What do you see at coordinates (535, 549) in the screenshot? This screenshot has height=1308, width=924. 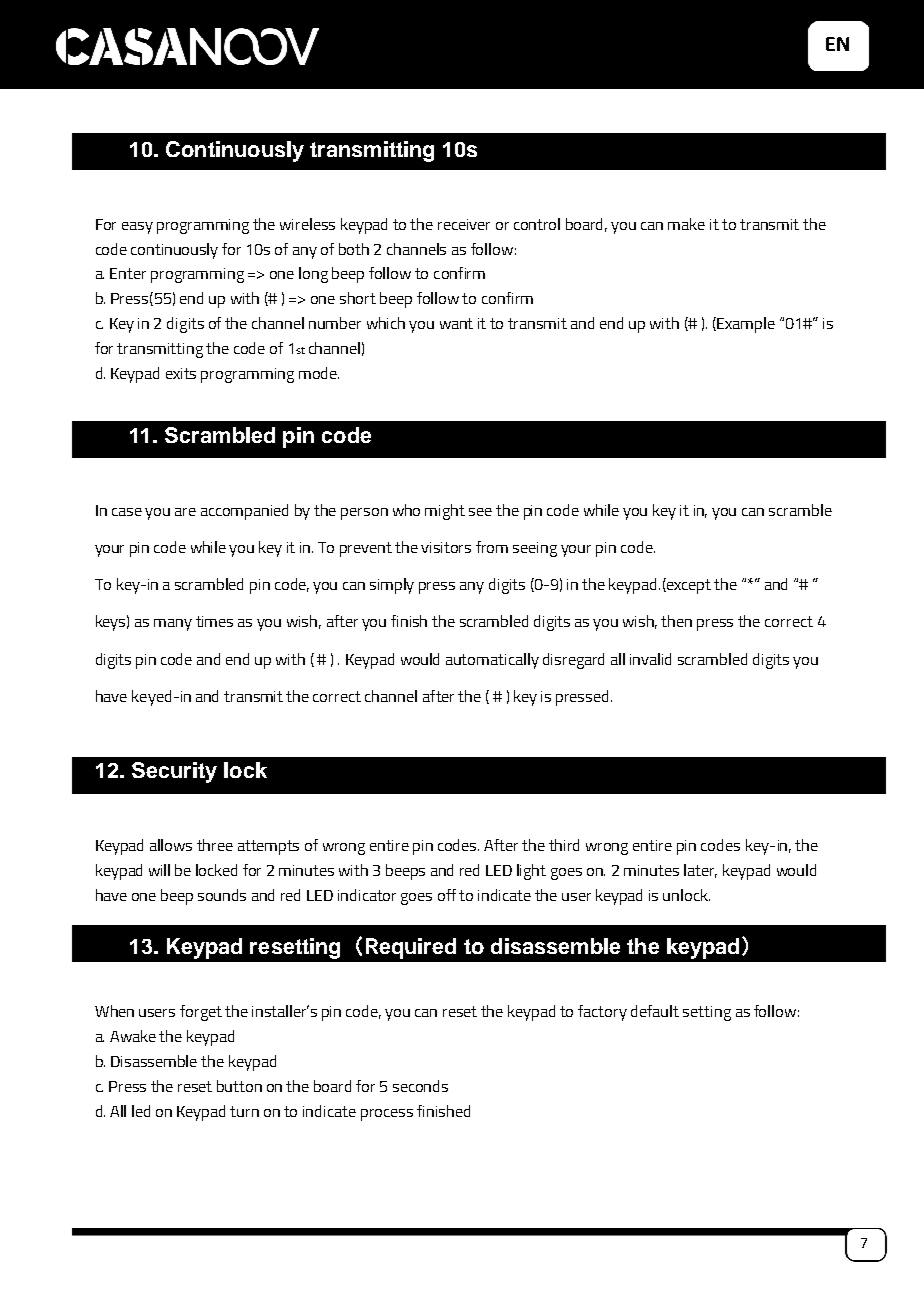 I see `seeing` at bounding box center [535, 549].
